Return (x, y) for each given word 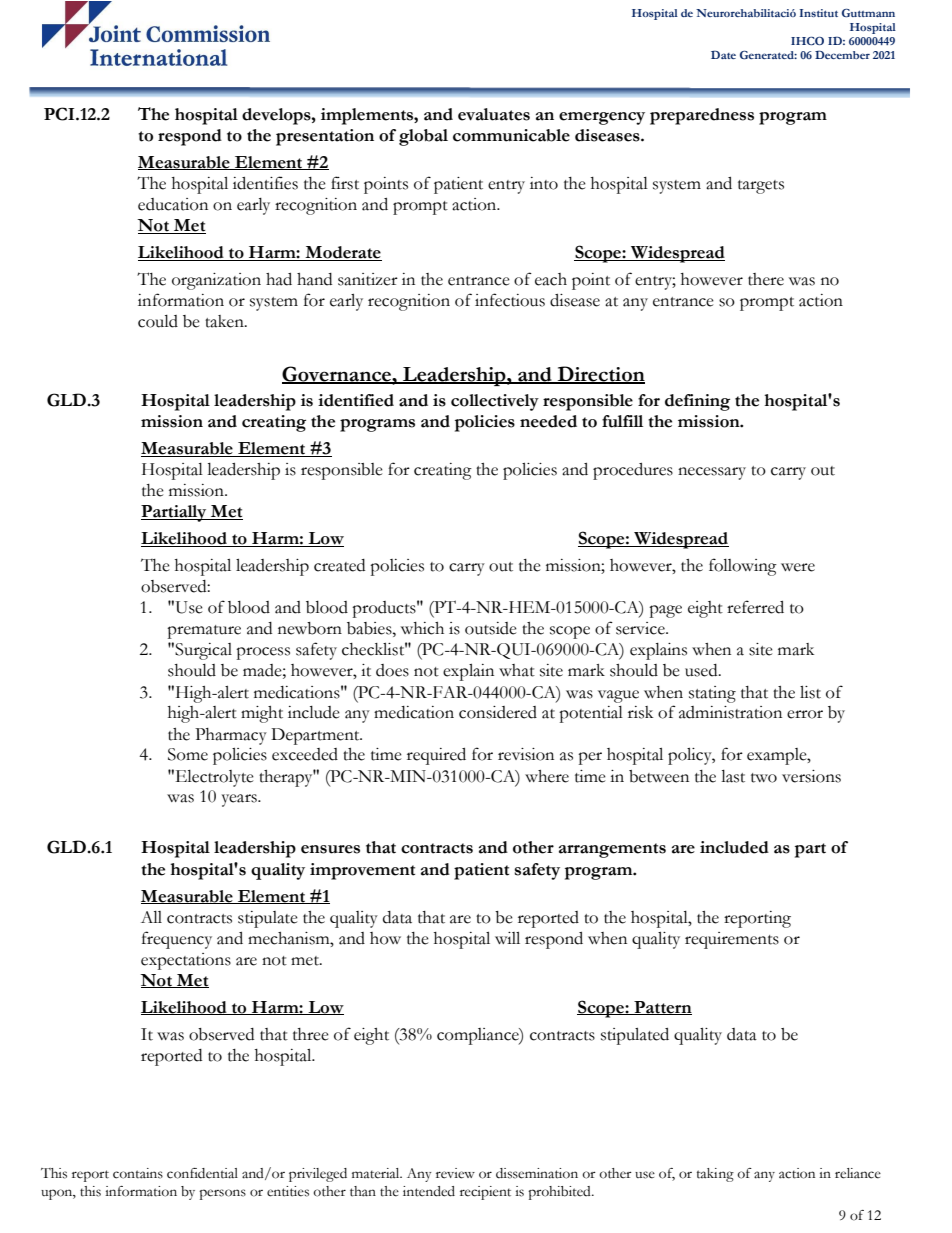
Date (723, 54)
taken (225, 321)
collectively (495, 402)
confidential (202, 1173)
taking (715, 1175)
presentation (325, 137)
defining (697, 402)
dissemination (537, 1173)
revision (526, 754)
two (764, 778)
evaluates (494, 114)
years (240, 800)
